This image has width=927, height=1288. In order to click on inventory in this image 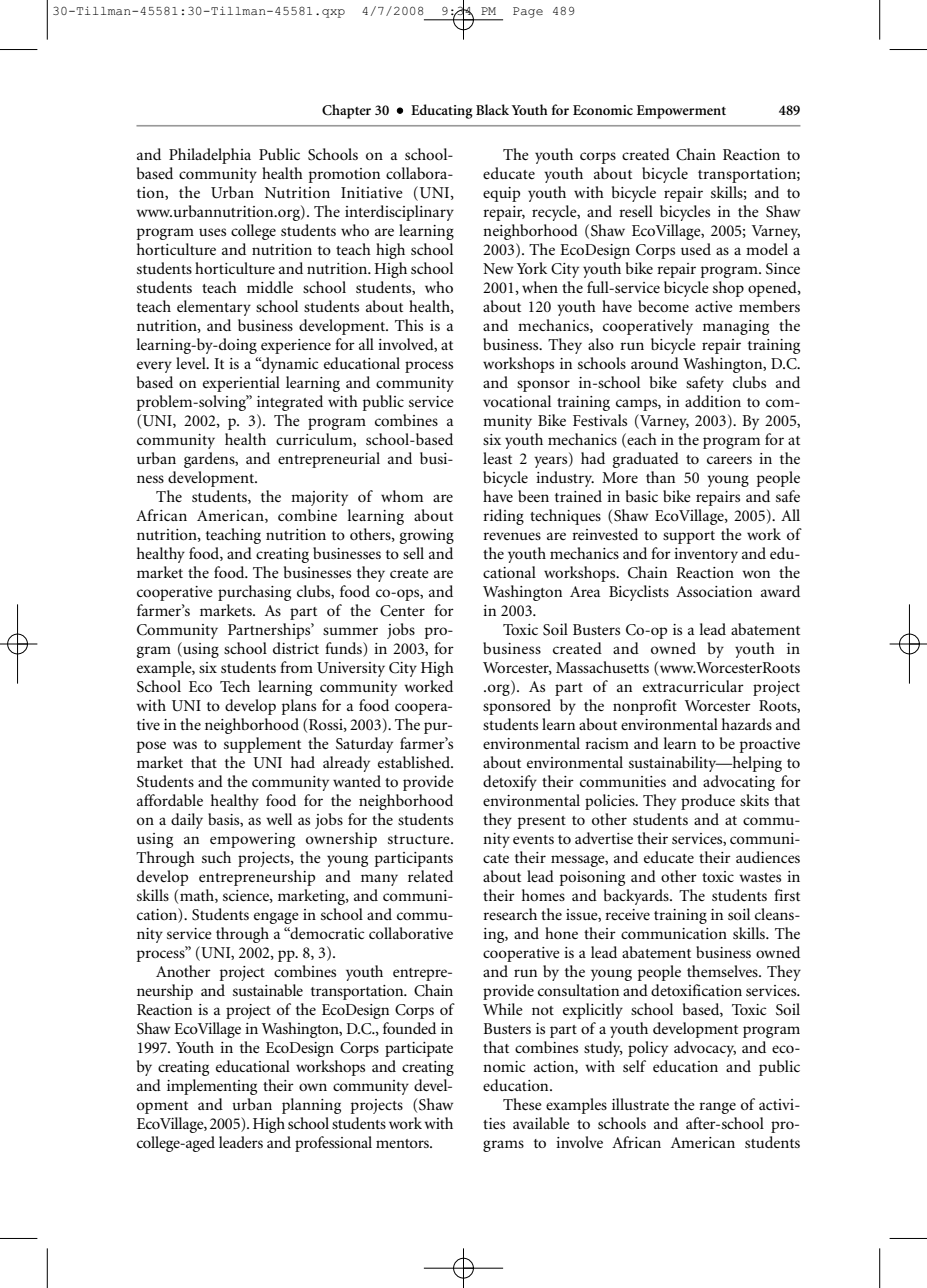, I will do `click(706, 555)`.
